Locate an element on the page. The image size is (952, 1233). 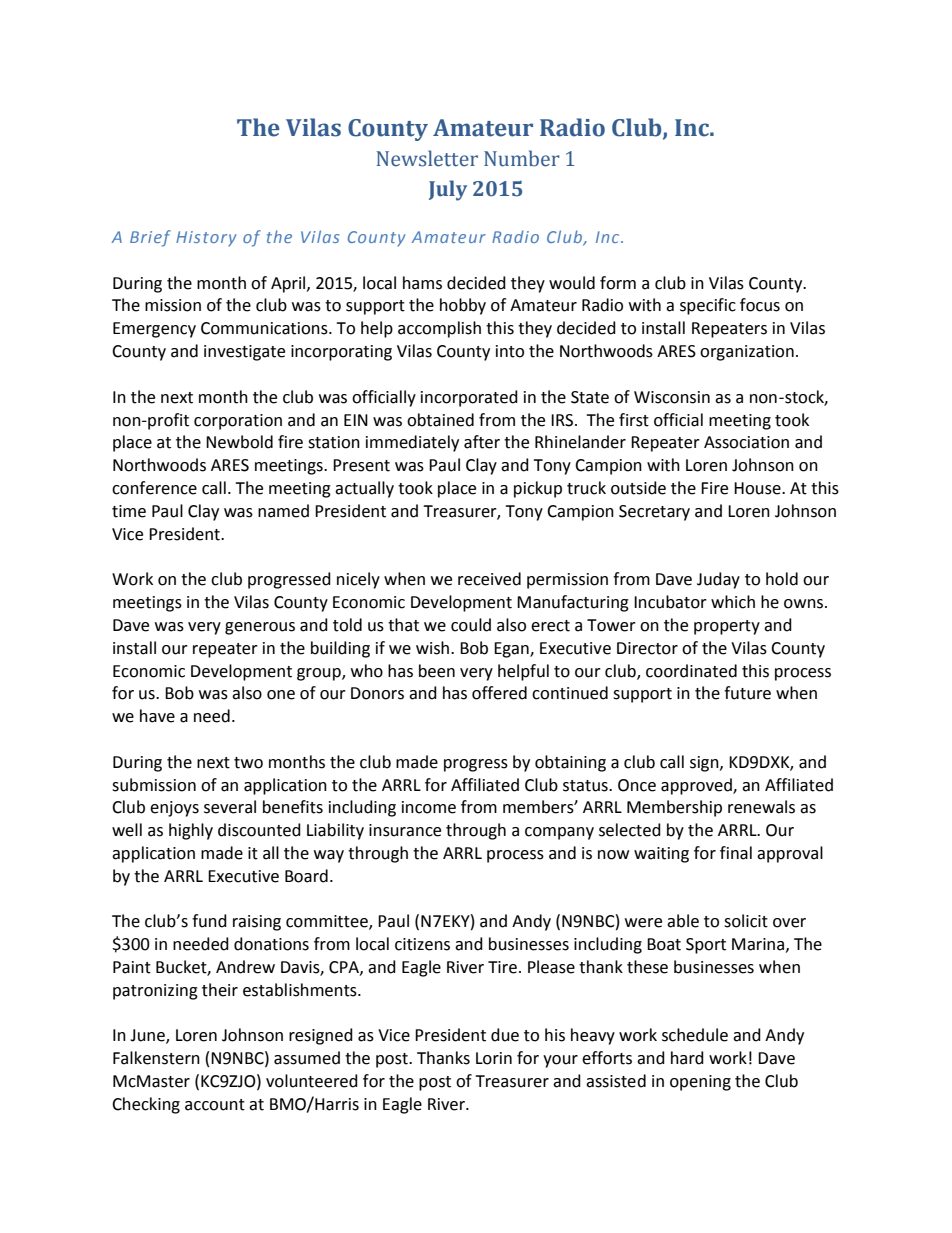
property is located at coordinates (727, 627).
